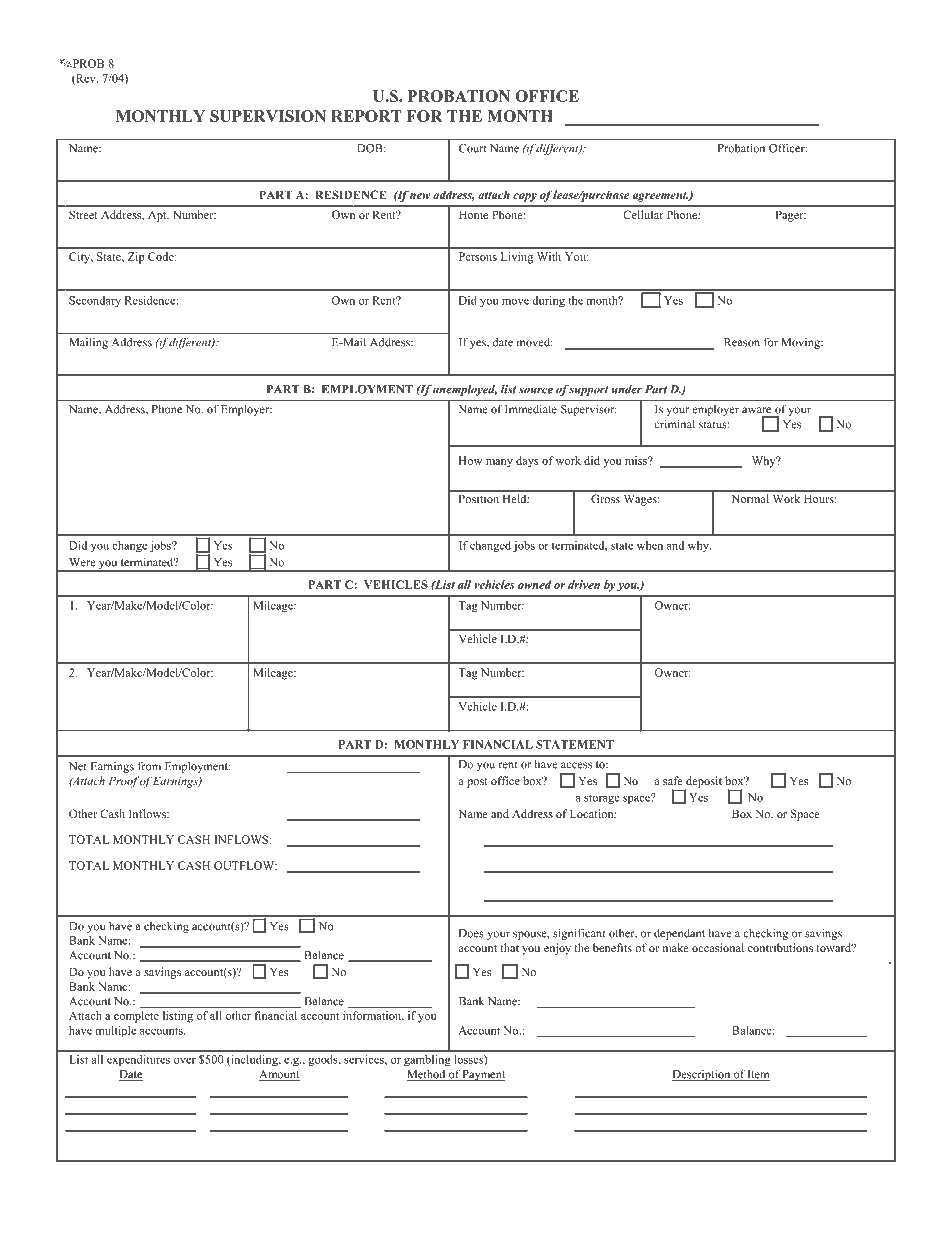  Describe the element at coordinates (149, 766) in the document. I see `from` at that location.
